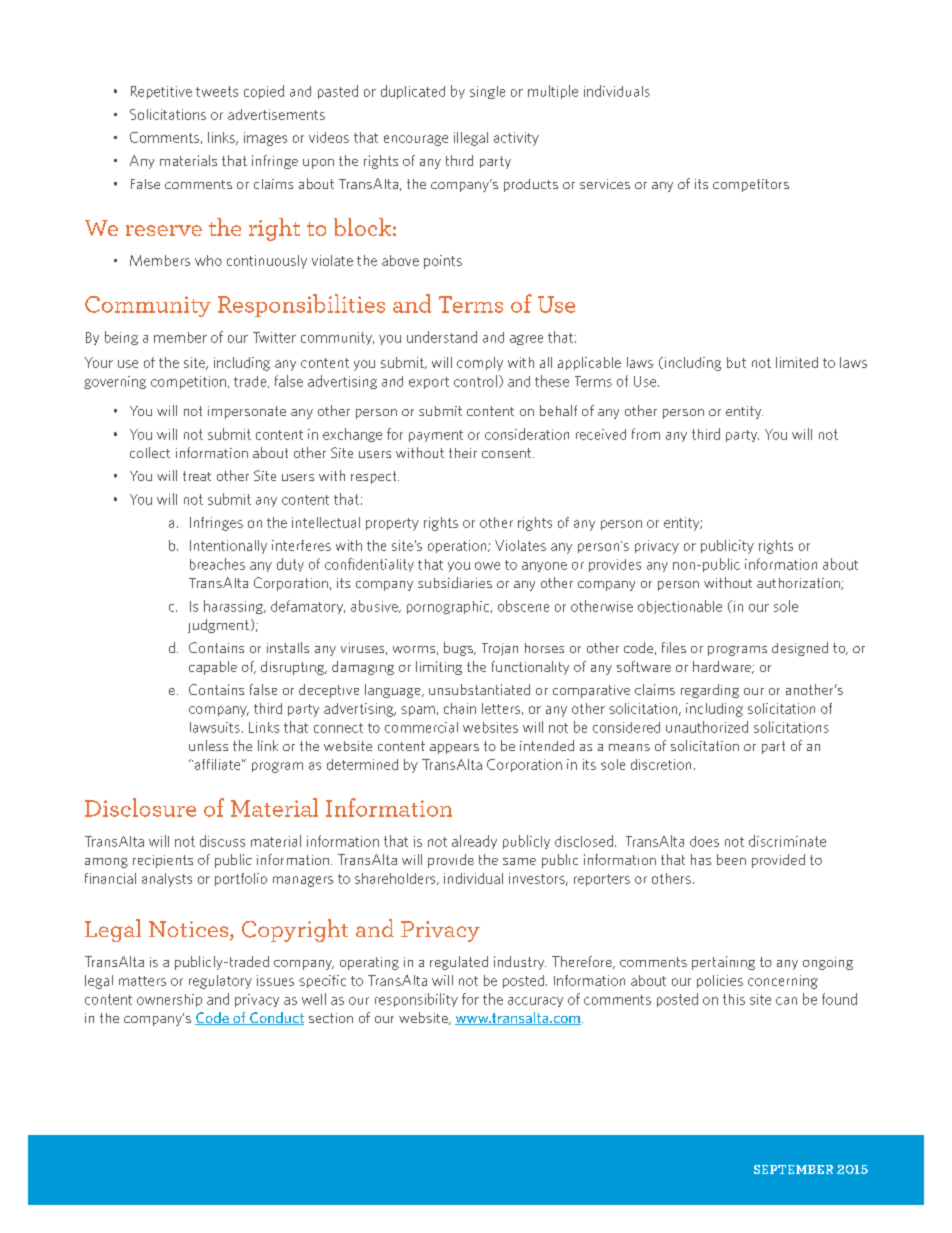  Describe the element at coordinates (416, 1000) in the image. I see `responsibility` at that location.
